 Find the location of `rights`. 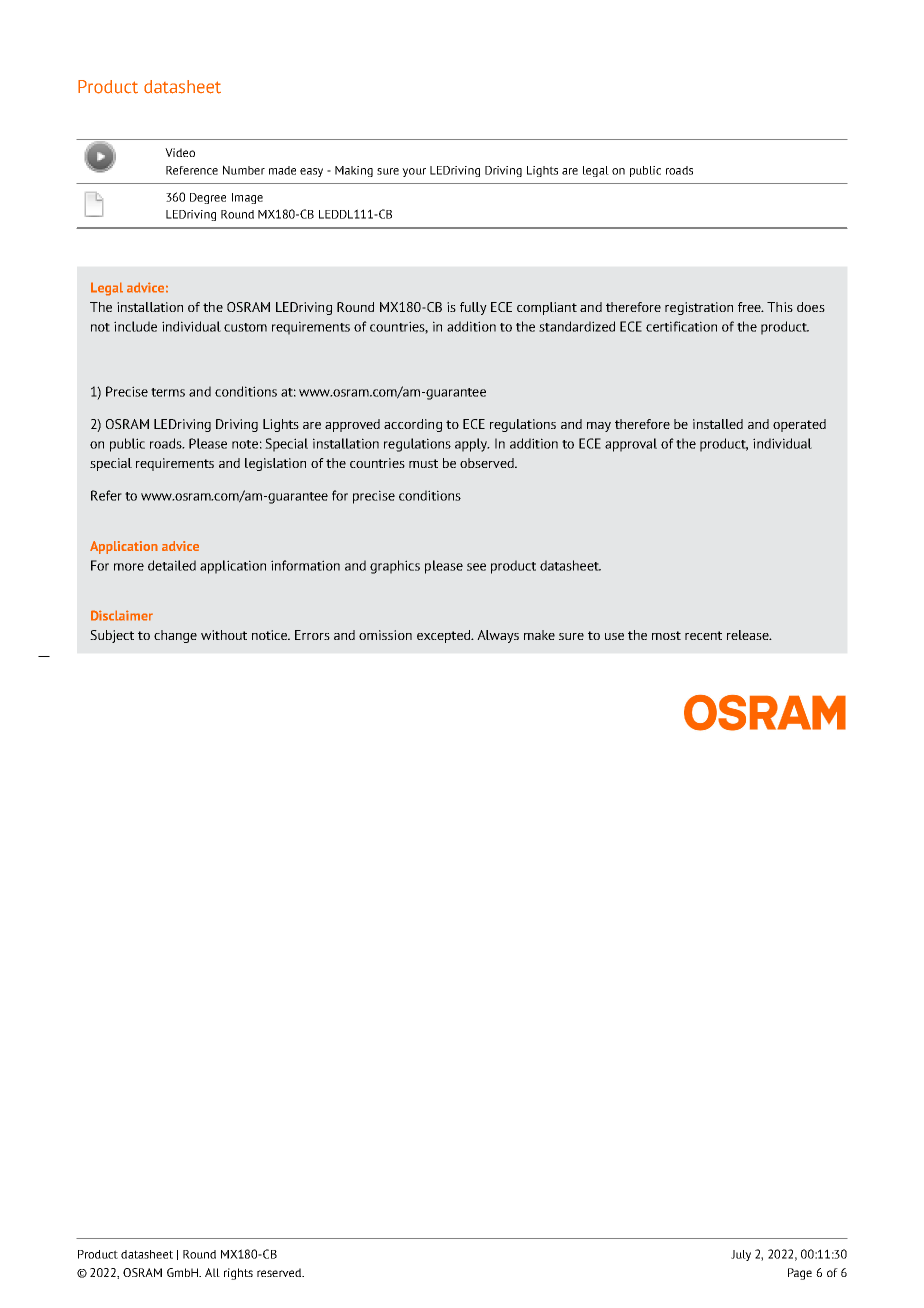

rights is located at coordinates (238, 1274).
